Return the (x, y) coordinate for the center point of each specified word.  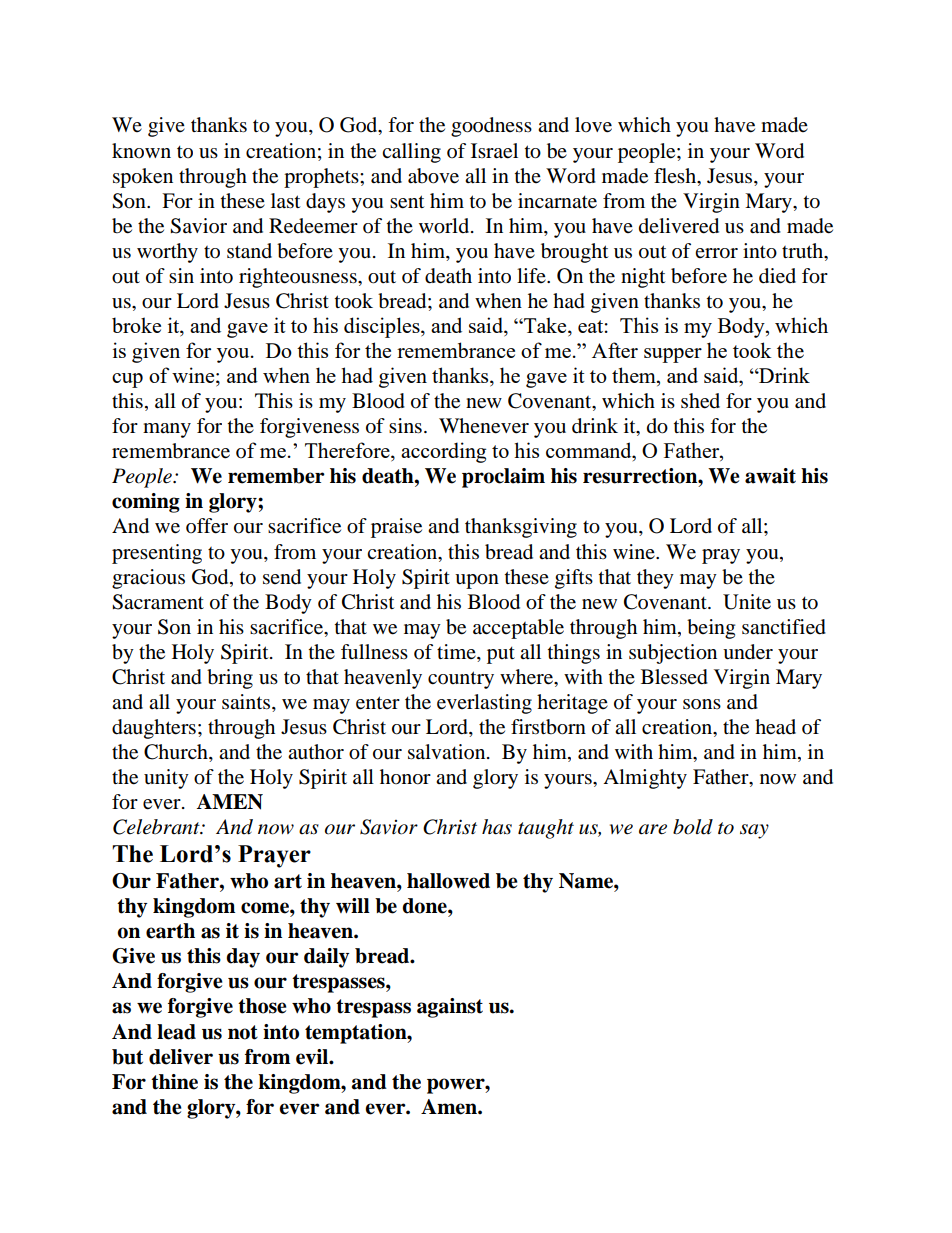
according (443, 452)
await (770, 476)
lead (176, 1032)
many (167, 430)
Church (177, 753)
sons (702, 704)
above (433, 176)
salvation (448, 752)
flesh (676, 176)
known (141, 151)
